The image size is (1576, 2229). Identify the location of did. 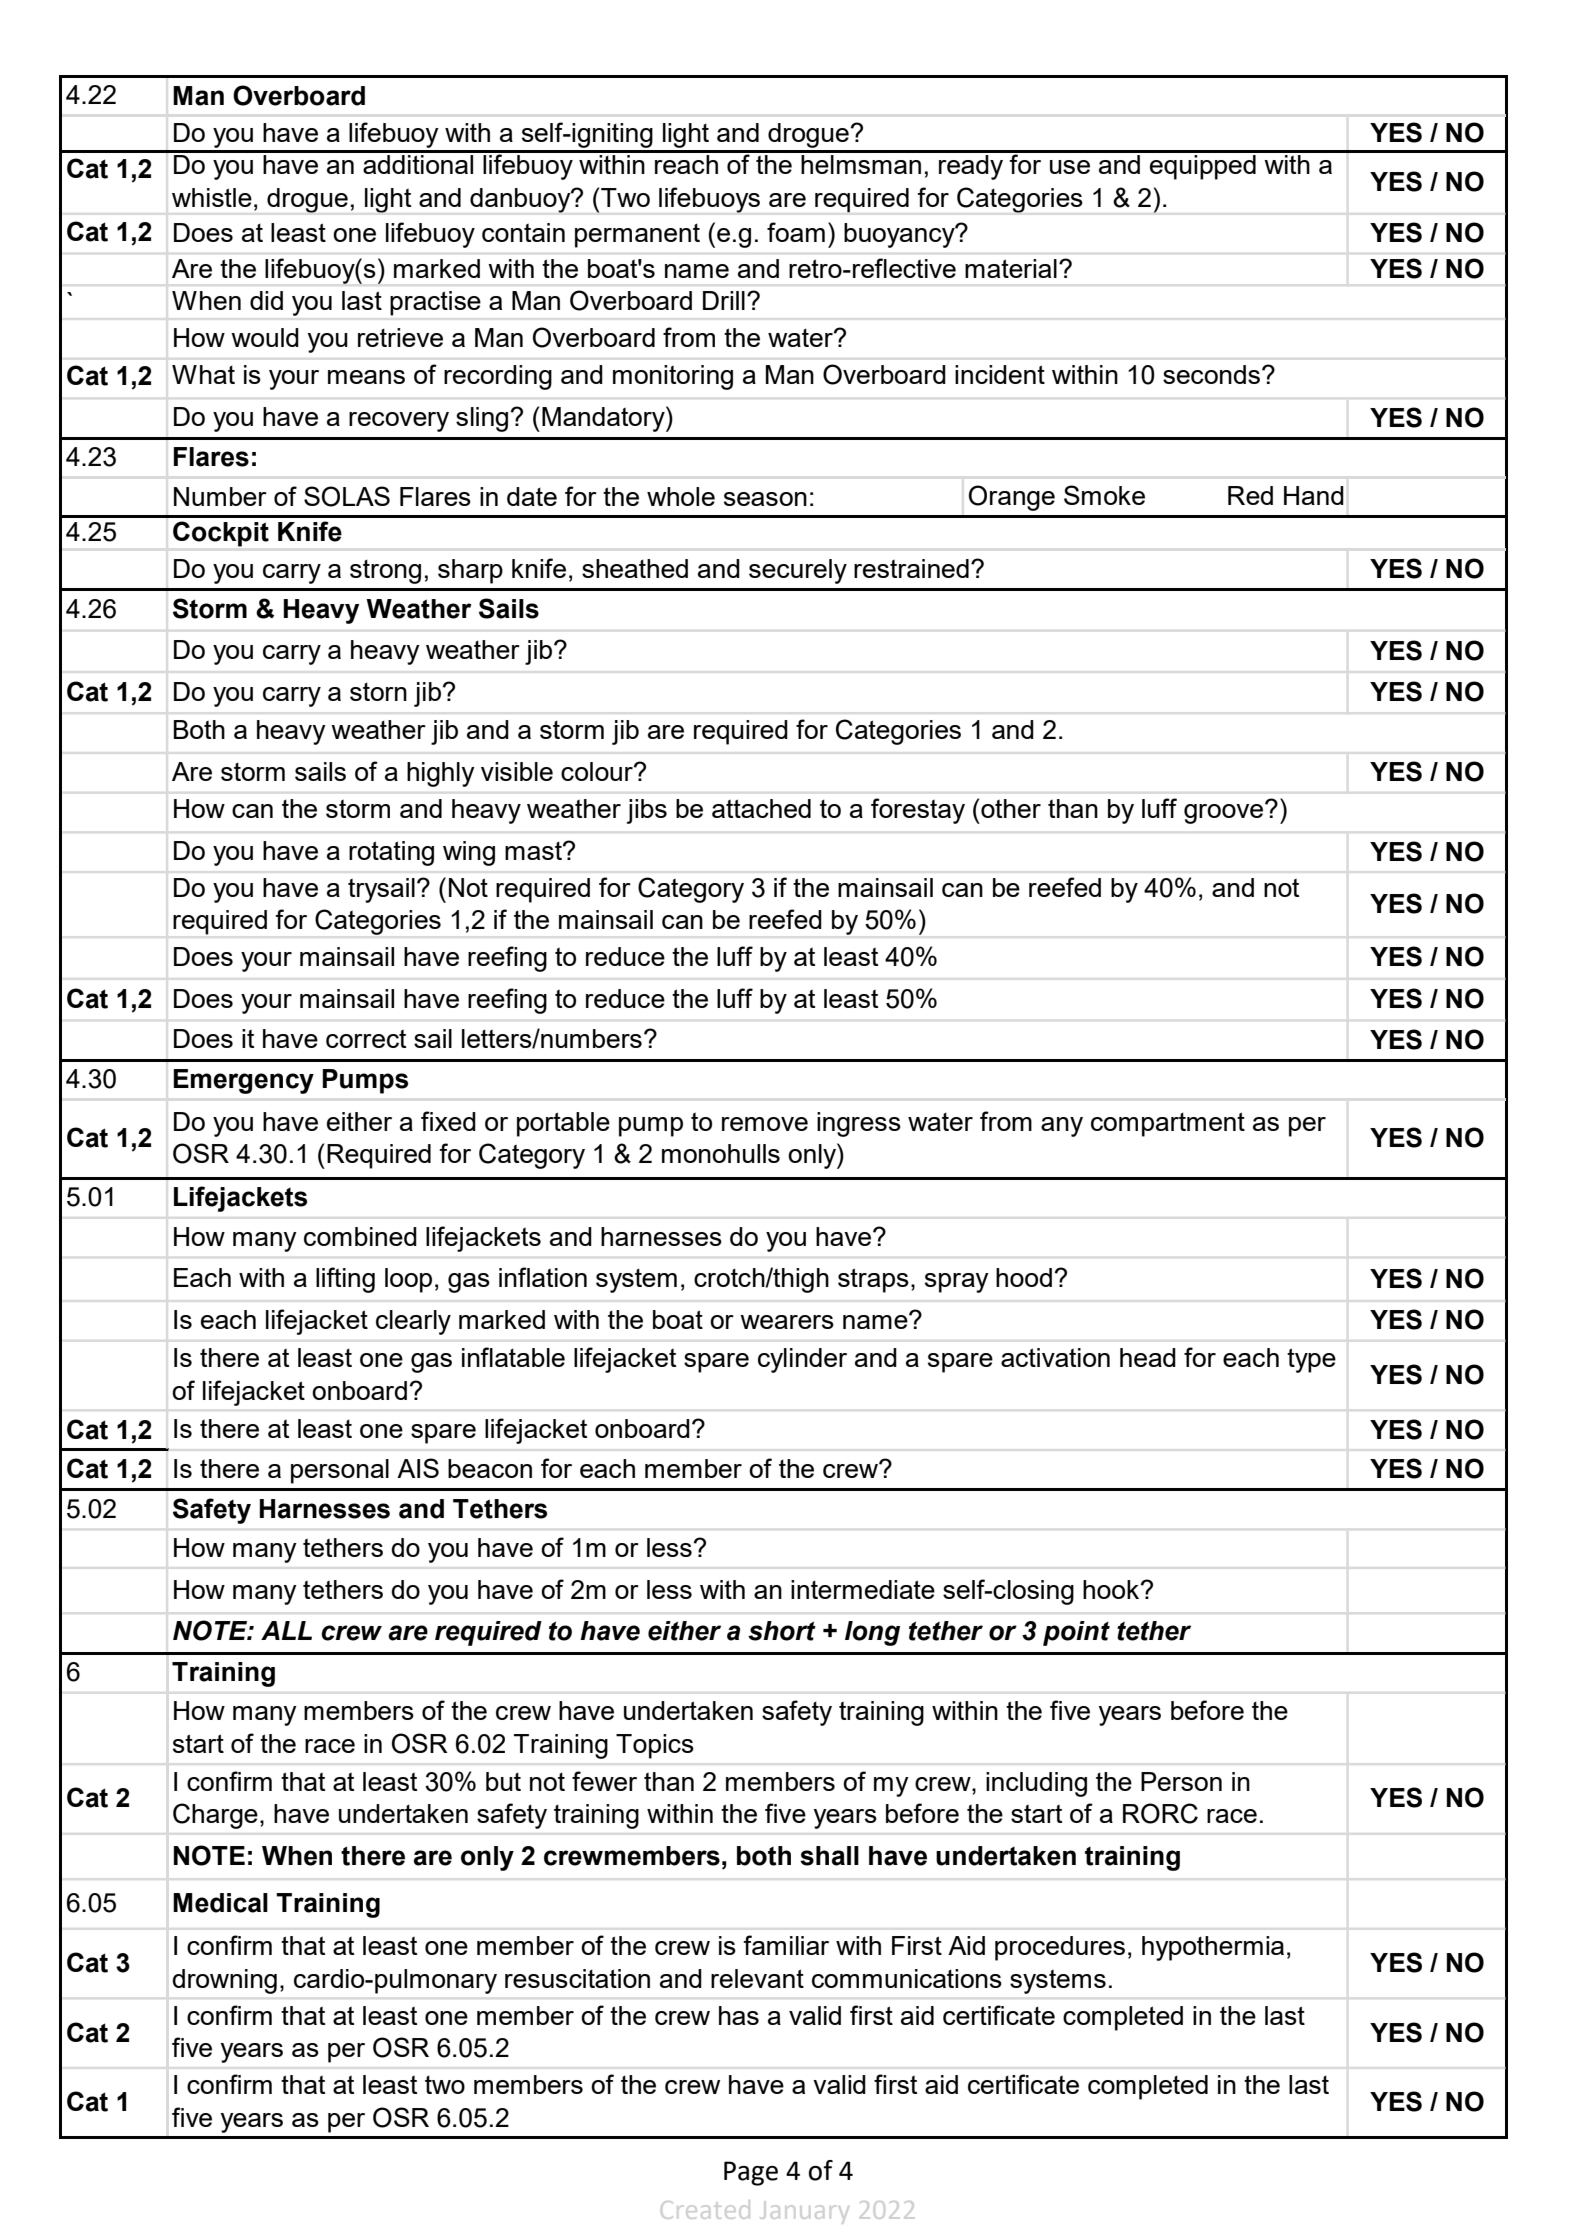
(266, 300).
